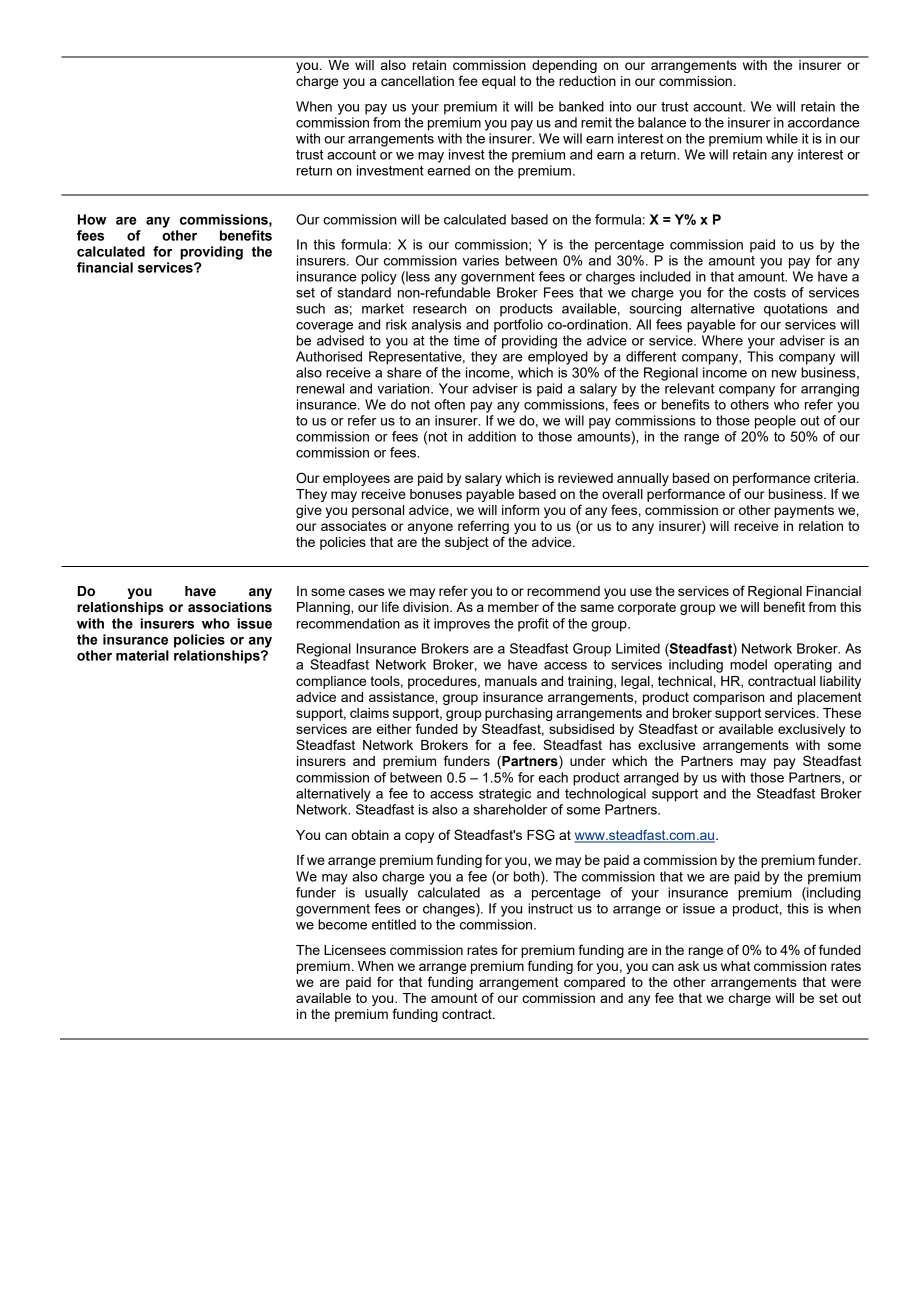 The height and width of the page is (1308, 924). Describe the element at coordinates (342, 924) in the page. I see `become` at that location.
